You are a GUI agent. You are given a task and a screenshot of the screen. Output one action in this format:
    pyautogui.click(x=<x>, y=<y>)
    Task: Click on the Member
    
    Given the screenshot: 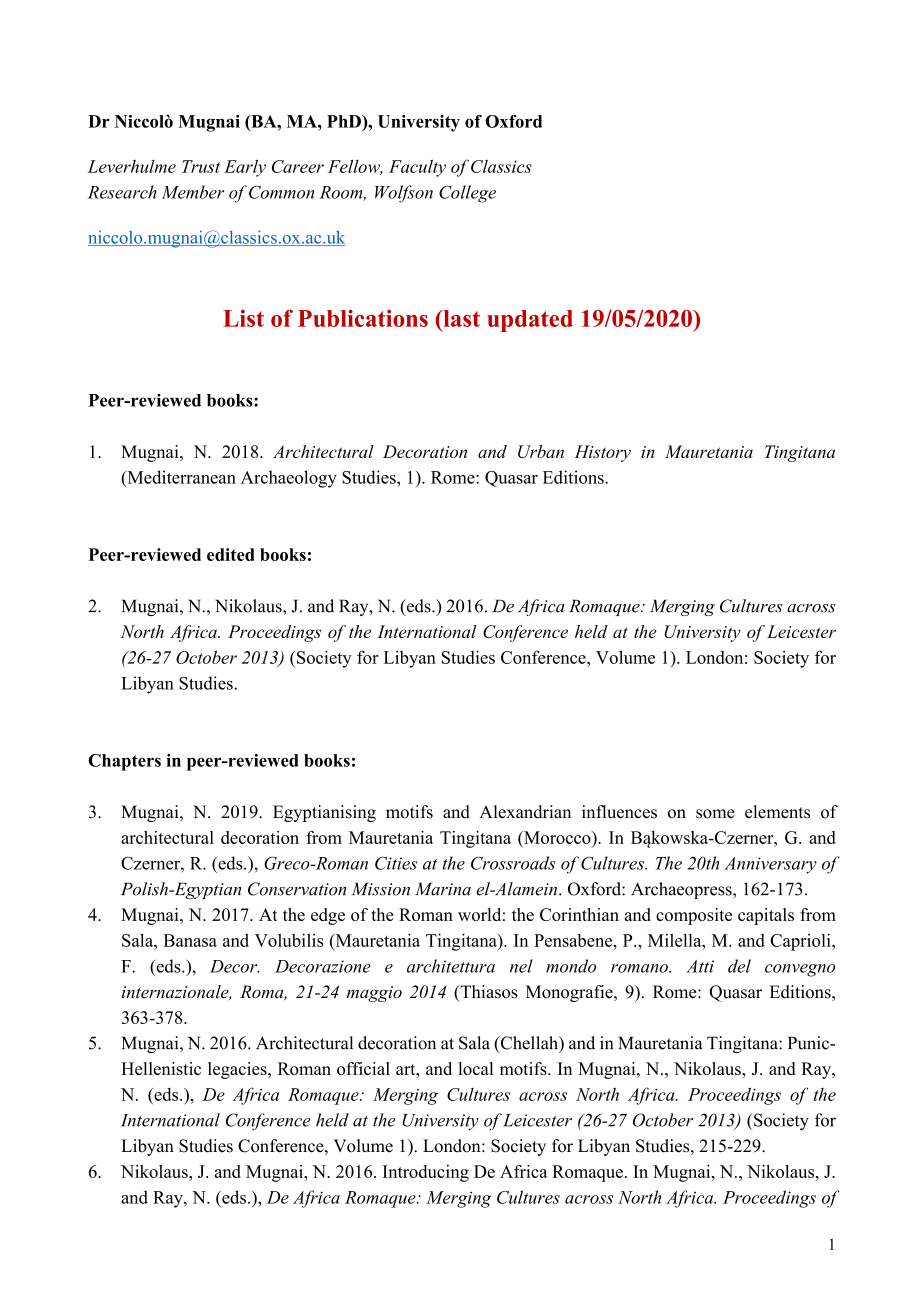 What is the action you would take?
    pyautogui.click(x=193, y=192)
